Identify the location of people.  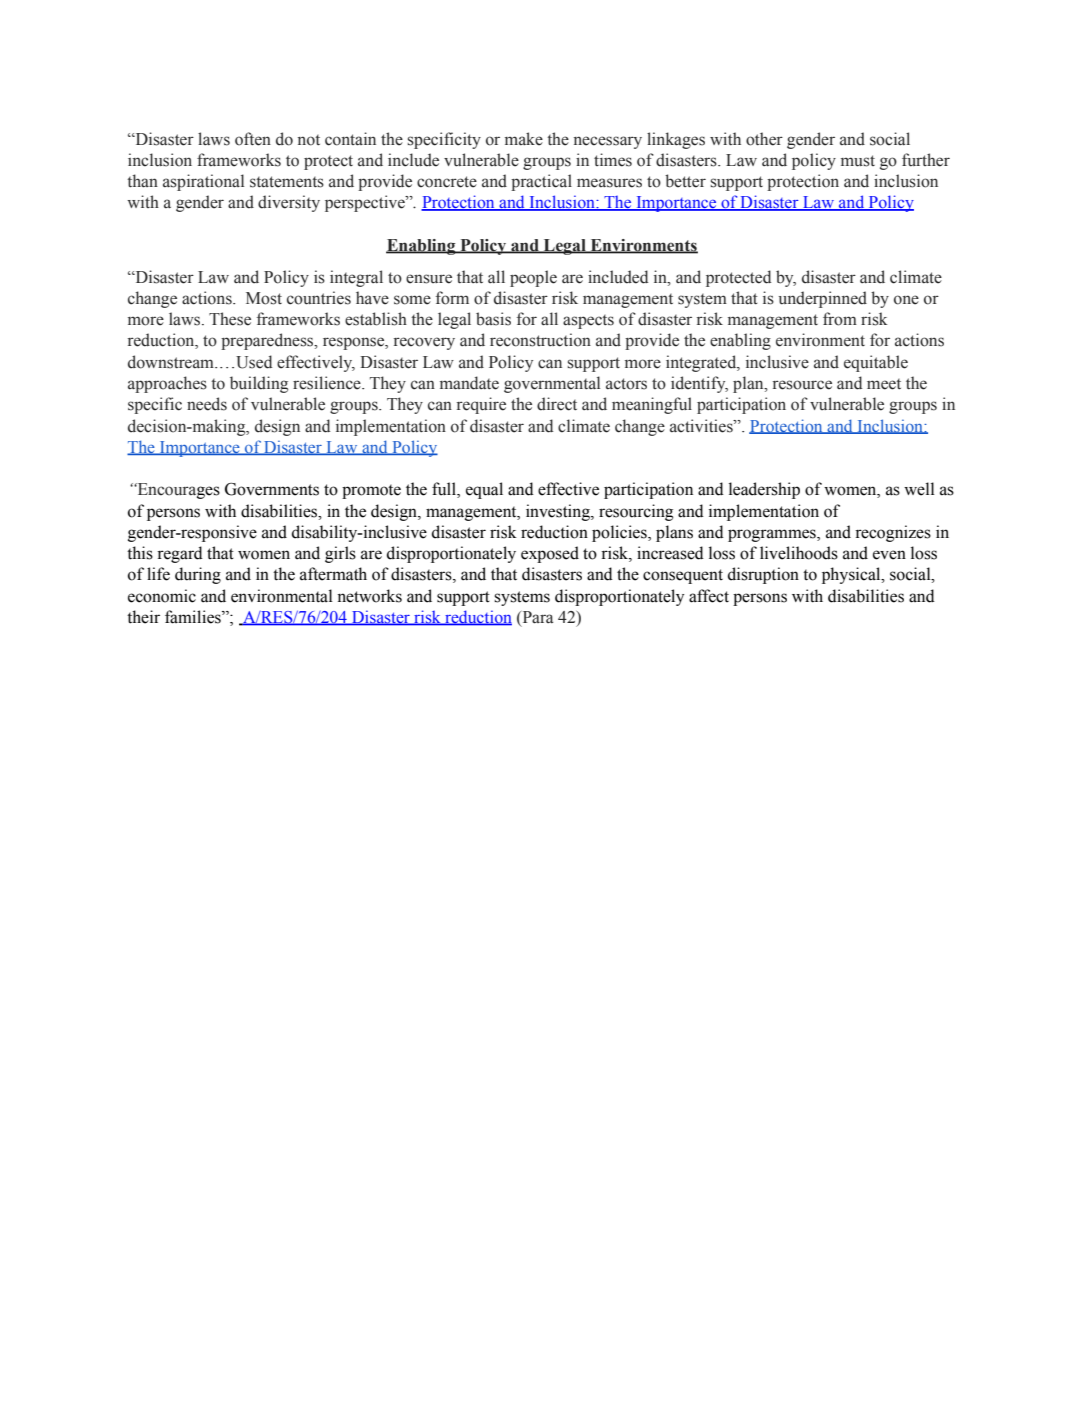
(533, 278).
